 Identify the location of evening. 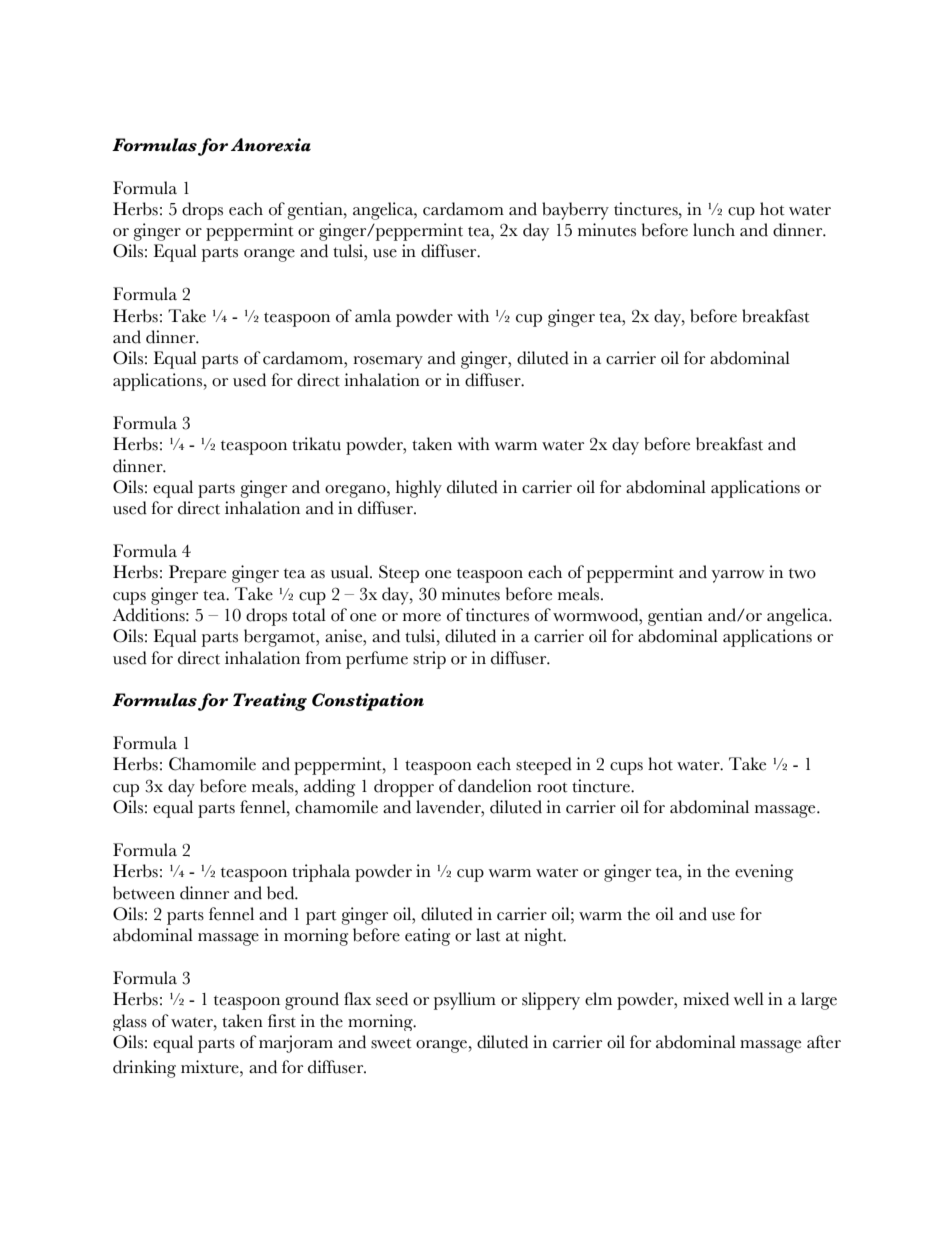
(764, 873).
